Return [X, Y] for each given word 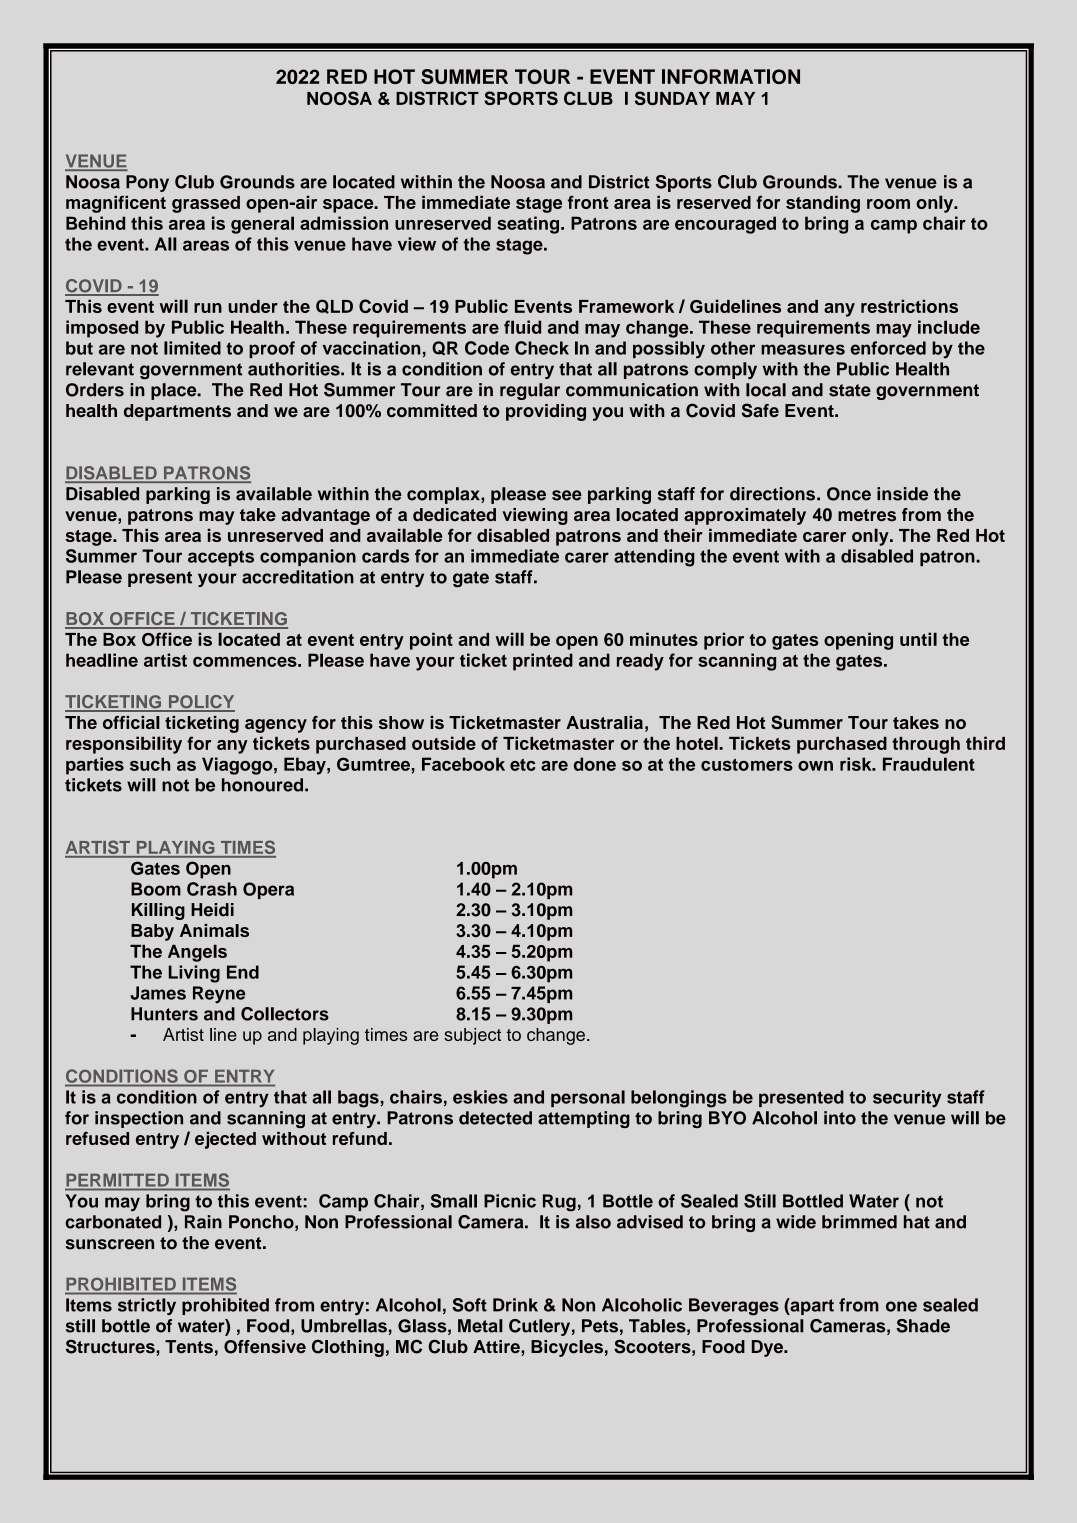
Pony [147, 183]
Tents [189, 1347]
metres [867, 515]
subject [472, 1036]
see [567, 495]
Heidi [212, 910]
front [588, 202]
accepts [221, 558]
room [888, 204]
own [815, 766]
